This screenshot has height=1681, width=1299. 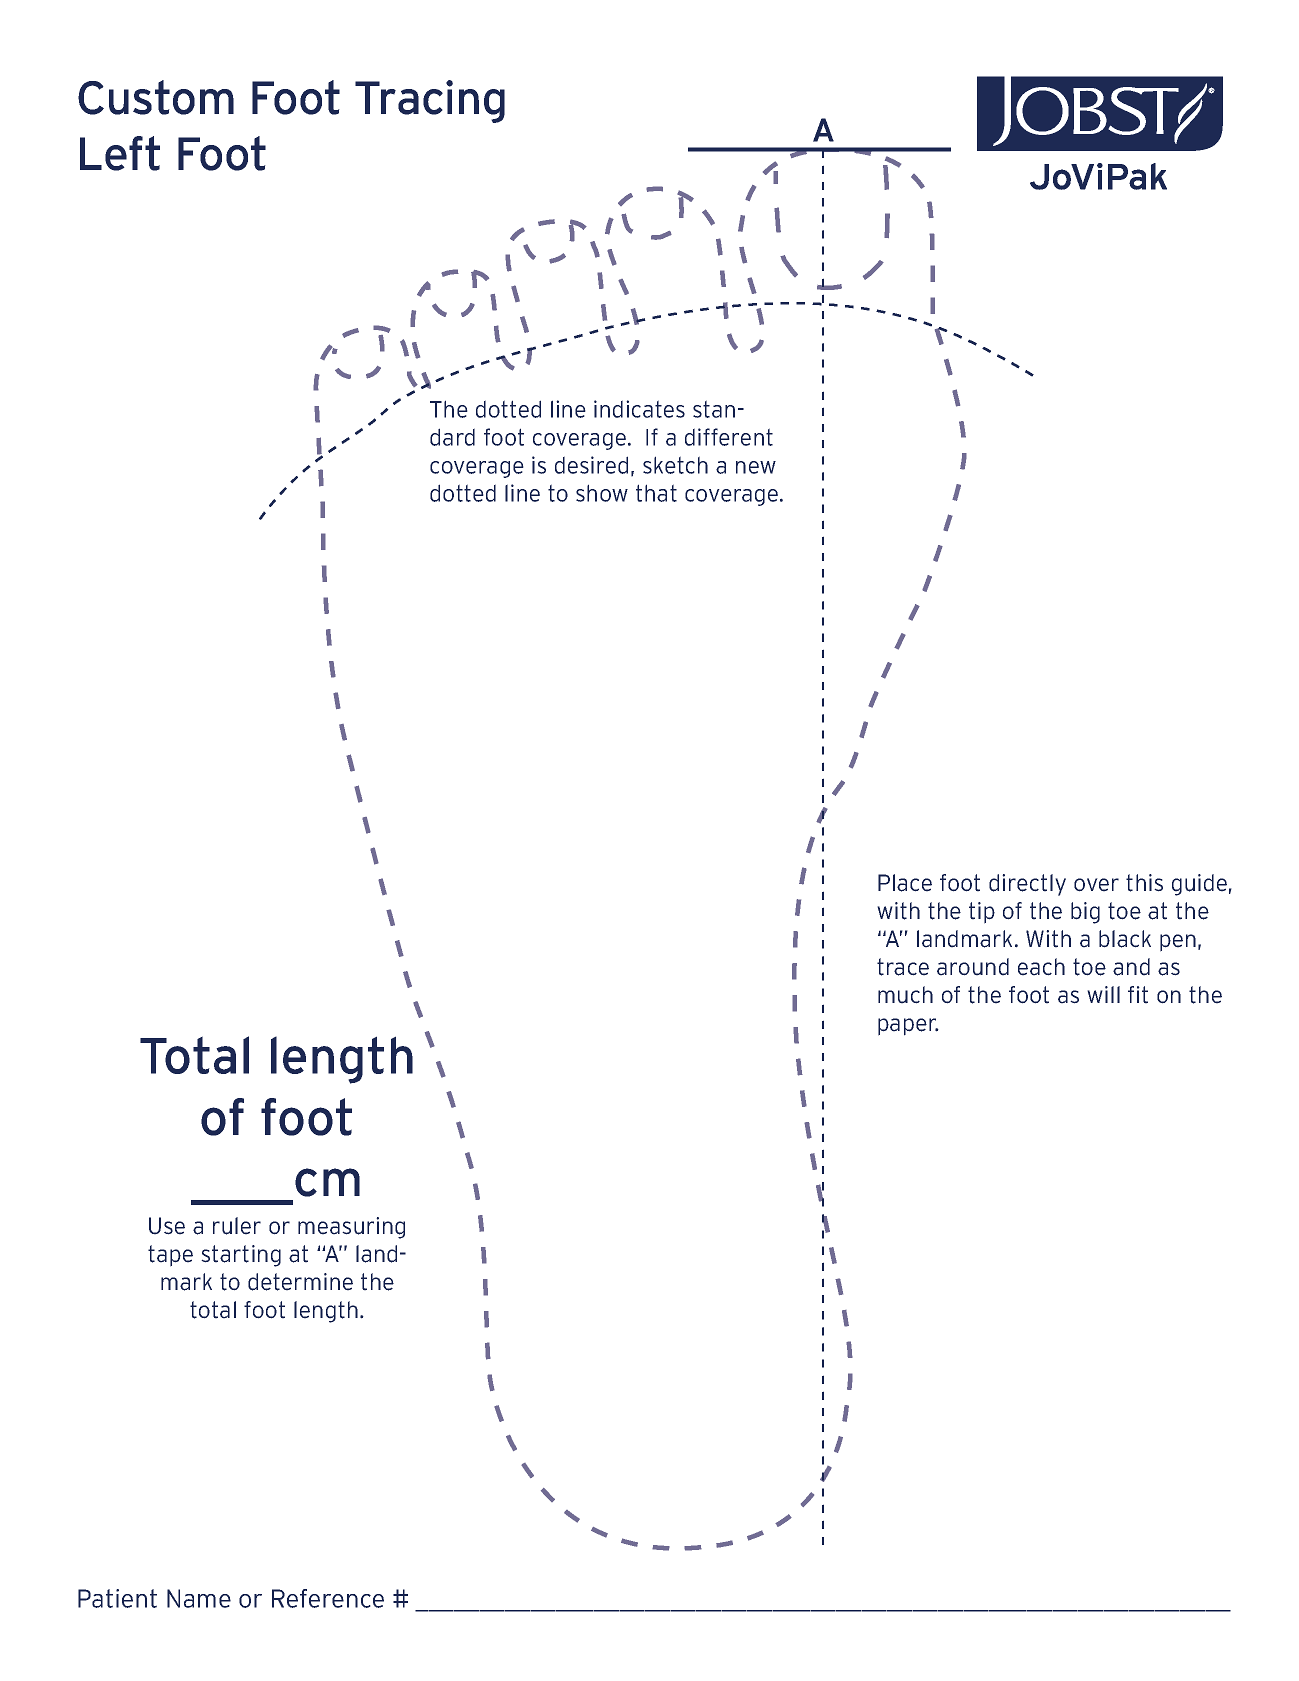 What do you see at coordinates (1103, 994) in the screenshot?
I see `will` at bounding box center [1103, 994].
